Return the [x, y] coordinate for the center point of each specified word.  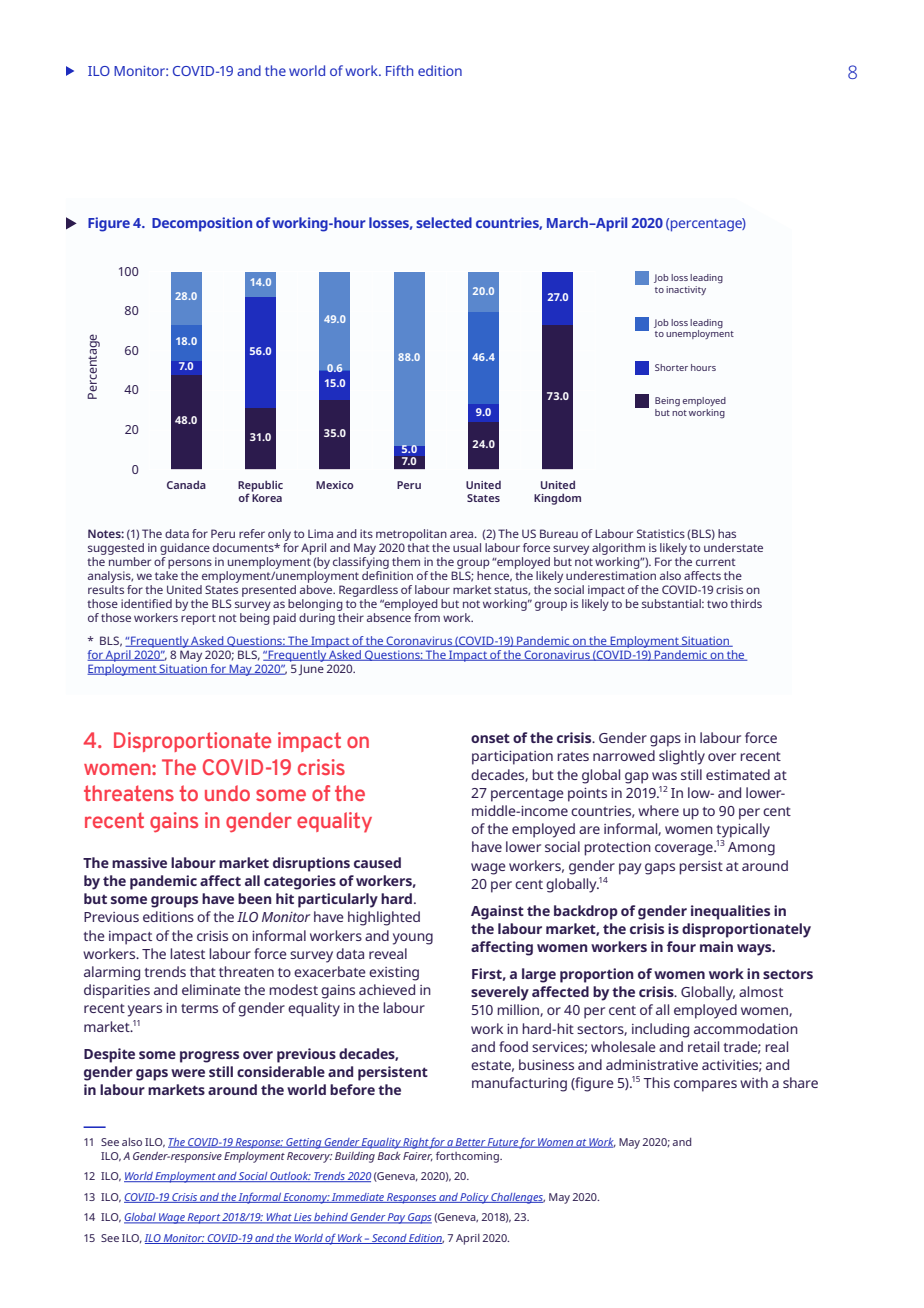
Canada [186, 484]
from [427, 616]
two [717, 604]
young [413, 939]
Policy [475, 1198]
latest [187, 953]
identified [146, 603]
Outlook [290, 1177]
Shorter [671, 367]
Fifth [399, 70]
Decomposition [202, 224]
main [716, 946]
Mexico [334, 485]
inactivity [686, 290]
